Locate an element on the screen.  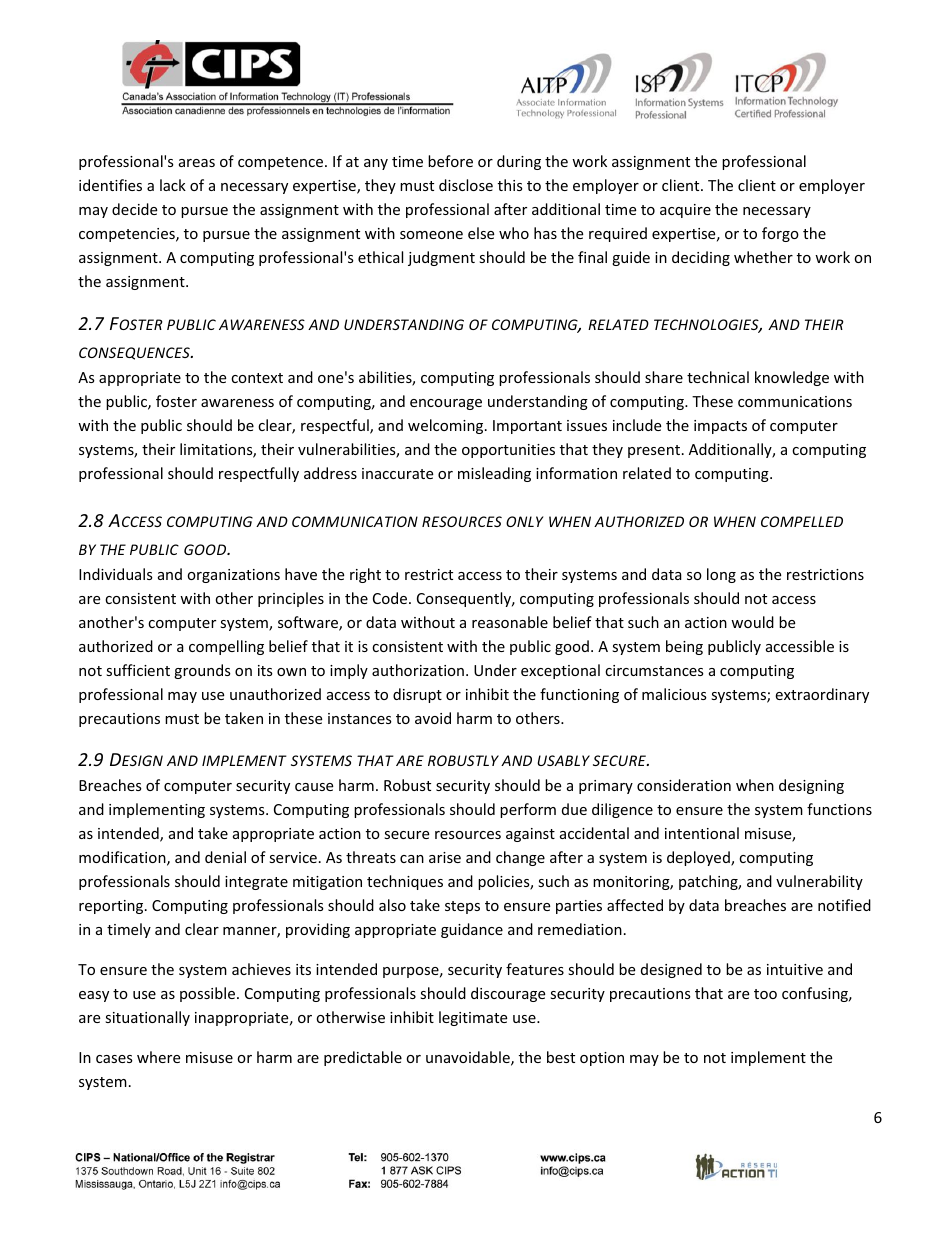
too is located at coordinates (765, 994).
